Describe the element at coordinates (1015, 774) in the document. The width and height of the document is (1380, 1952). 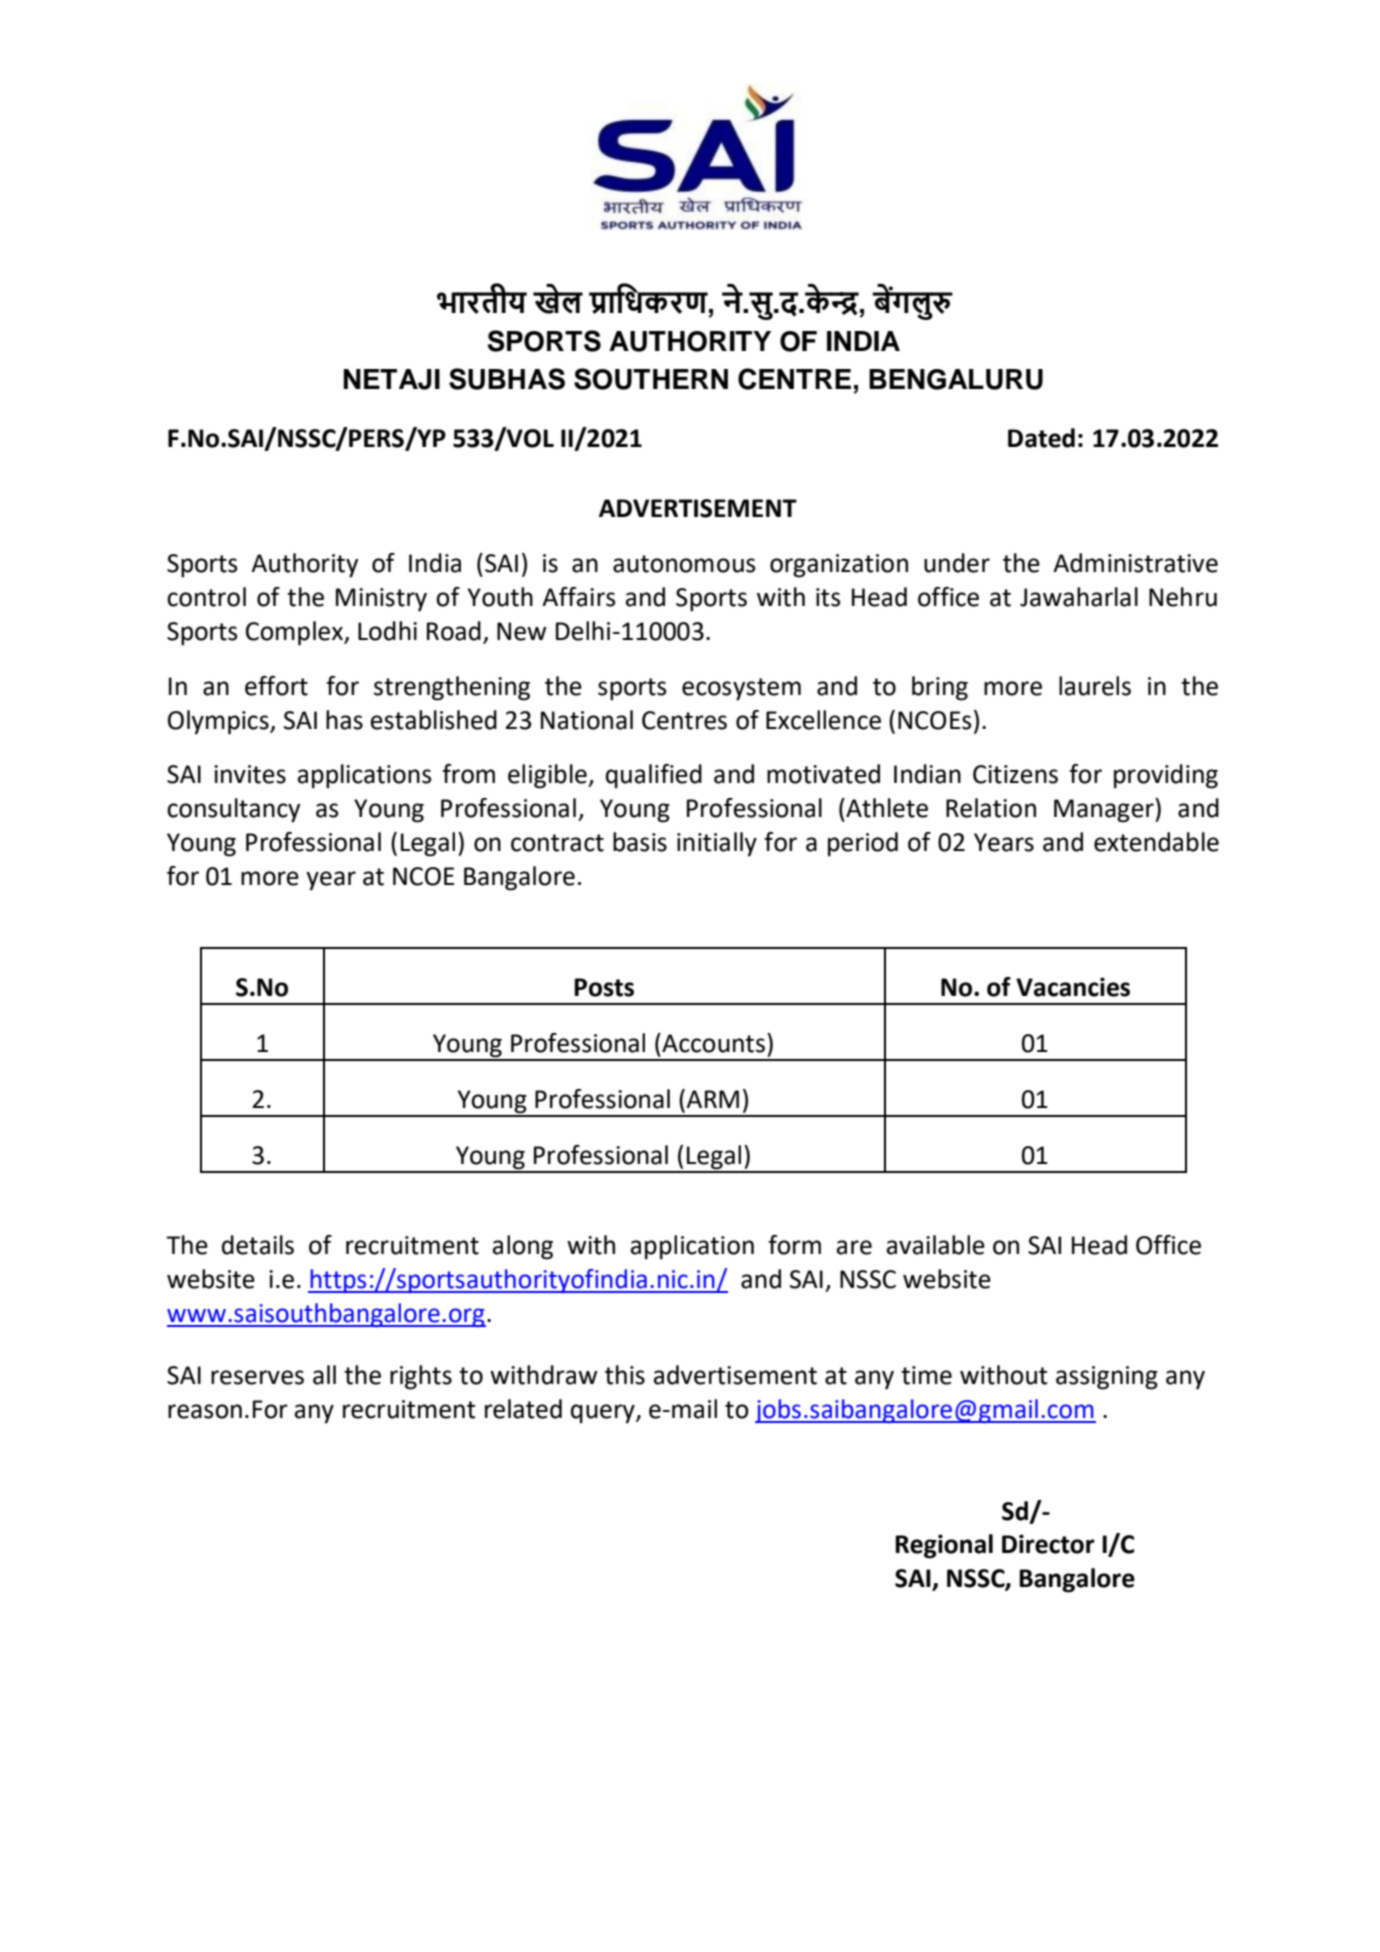
I see `Citizens` at that location.
